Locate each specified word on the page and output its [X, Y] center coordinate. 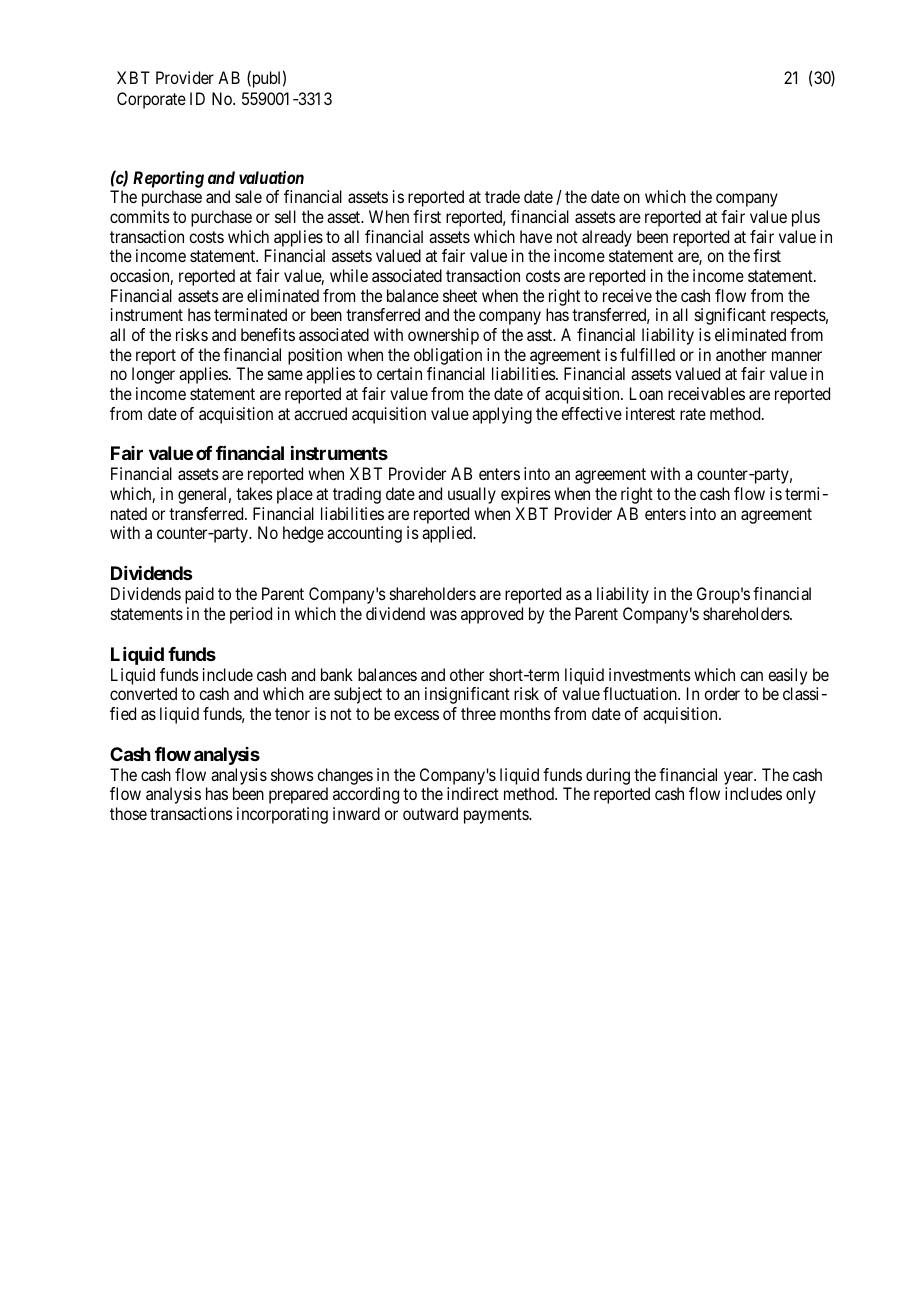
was [443, 615]
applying [502, 415]
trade [502, 196]
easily [787, 676]
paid [199, 595]
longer [153, 375]
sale [248, 196]
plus [806, 218]
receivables [706, 393]
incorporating [282, 815]
